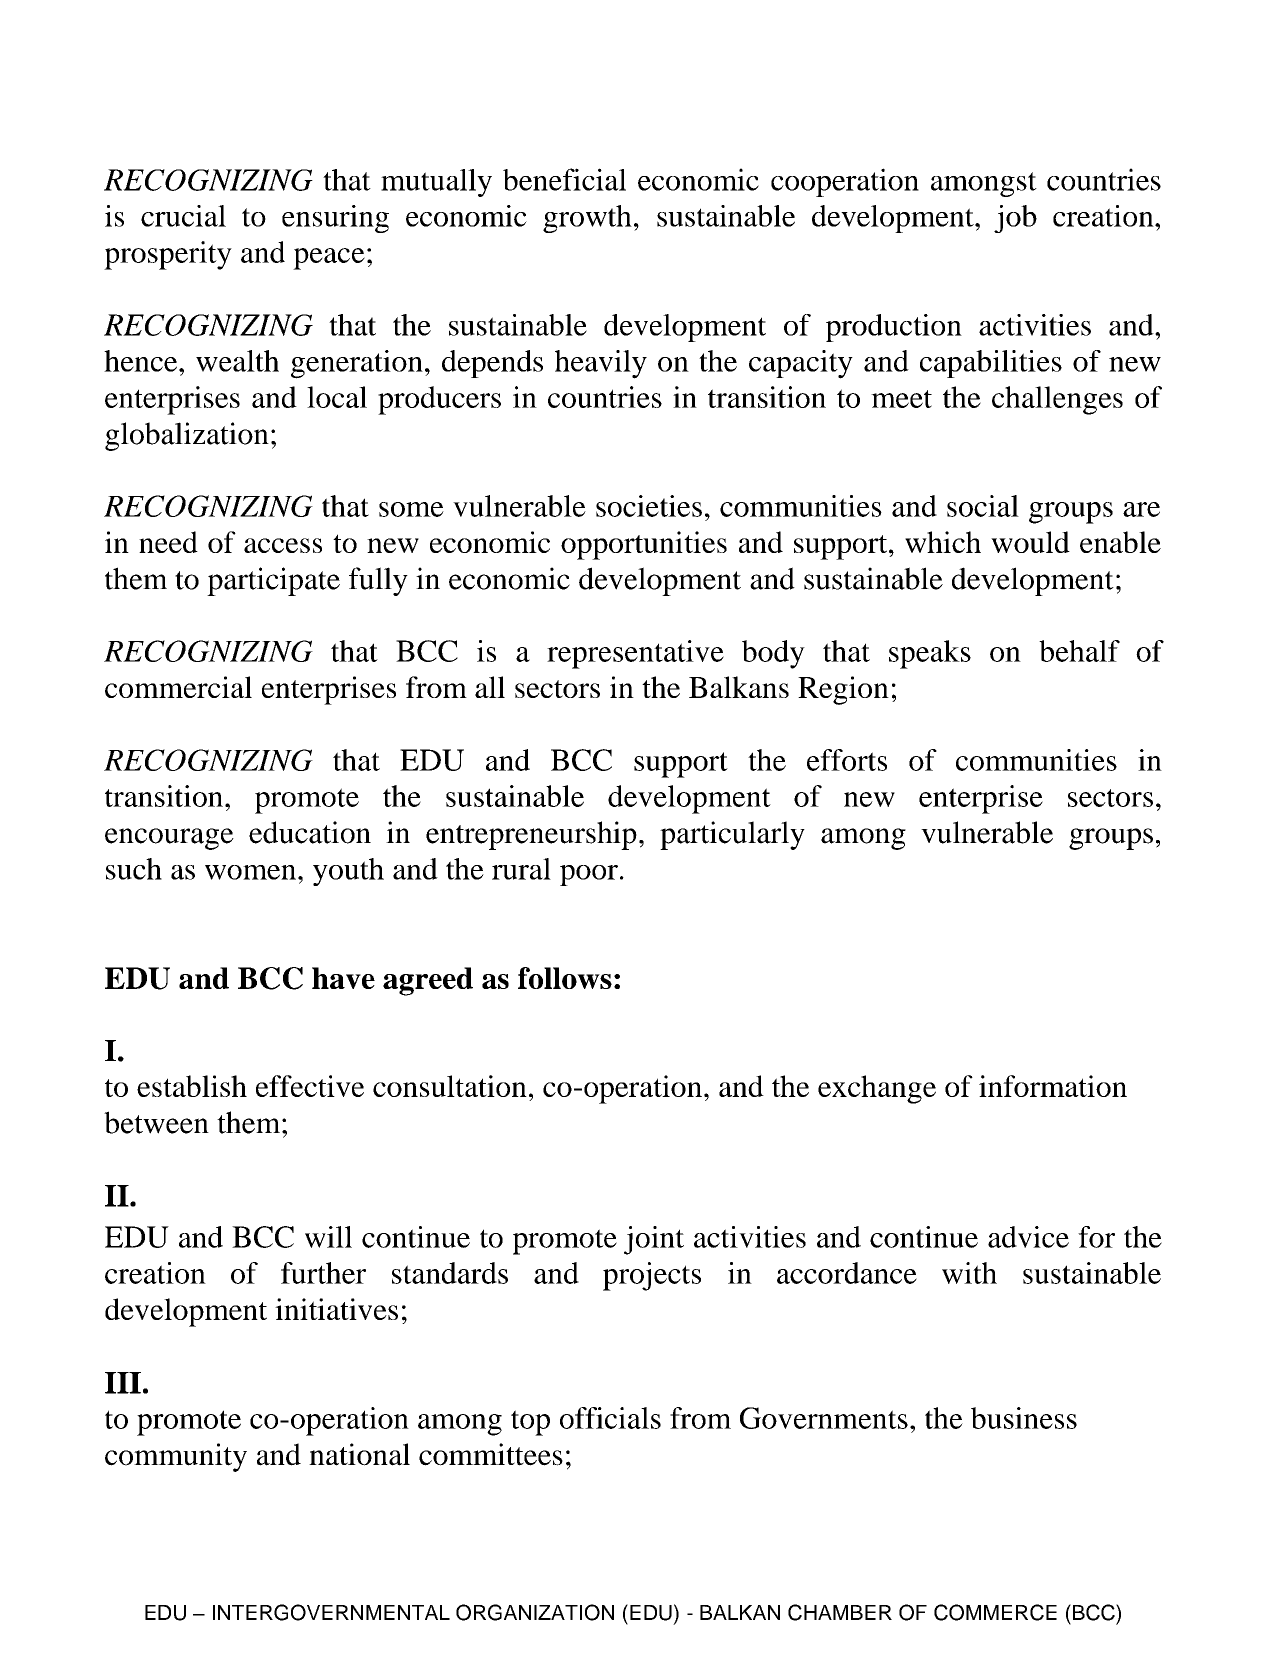  I want to click on would, so click(1030, 542).
